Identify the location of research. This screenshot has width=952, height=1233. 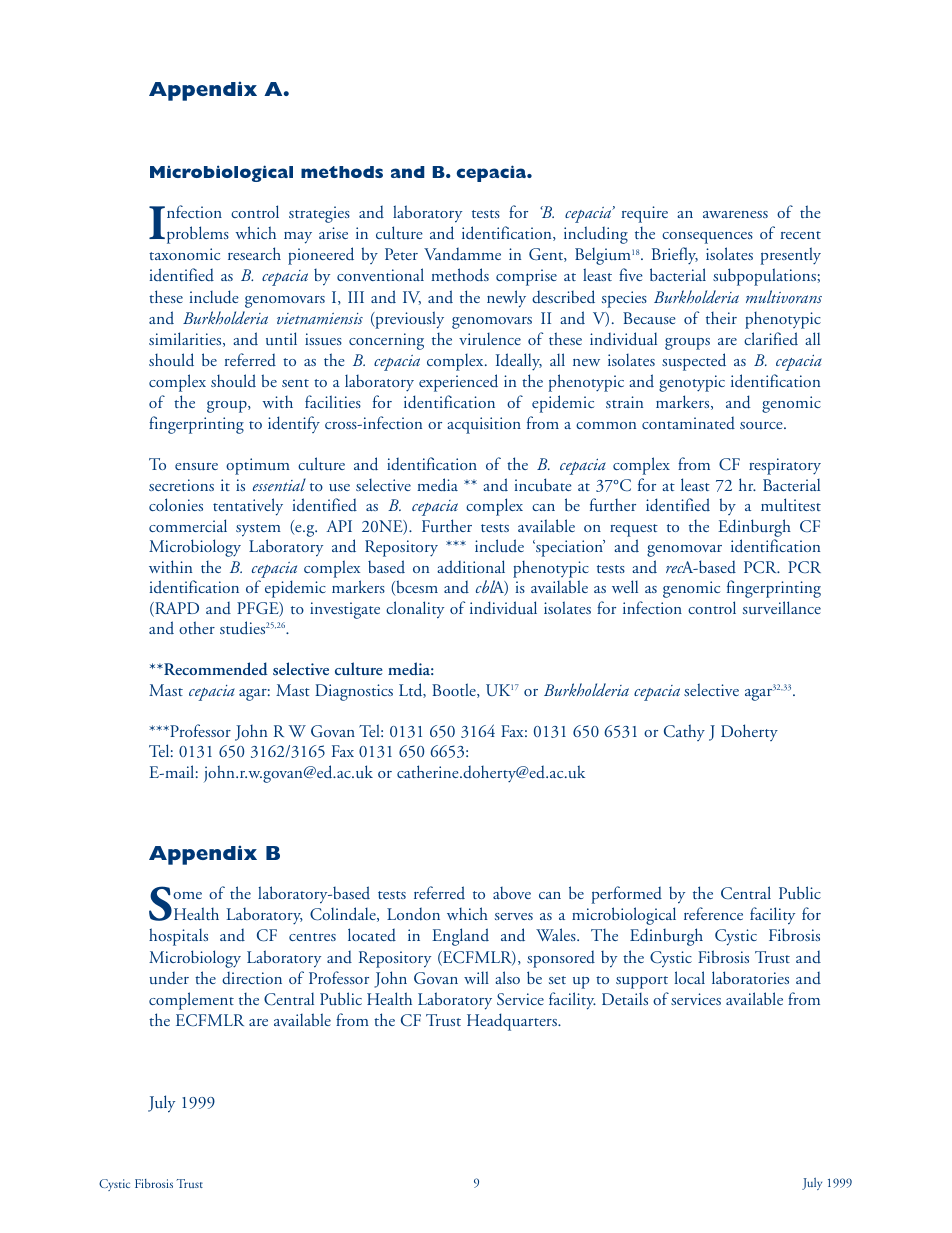
(254, 253).
